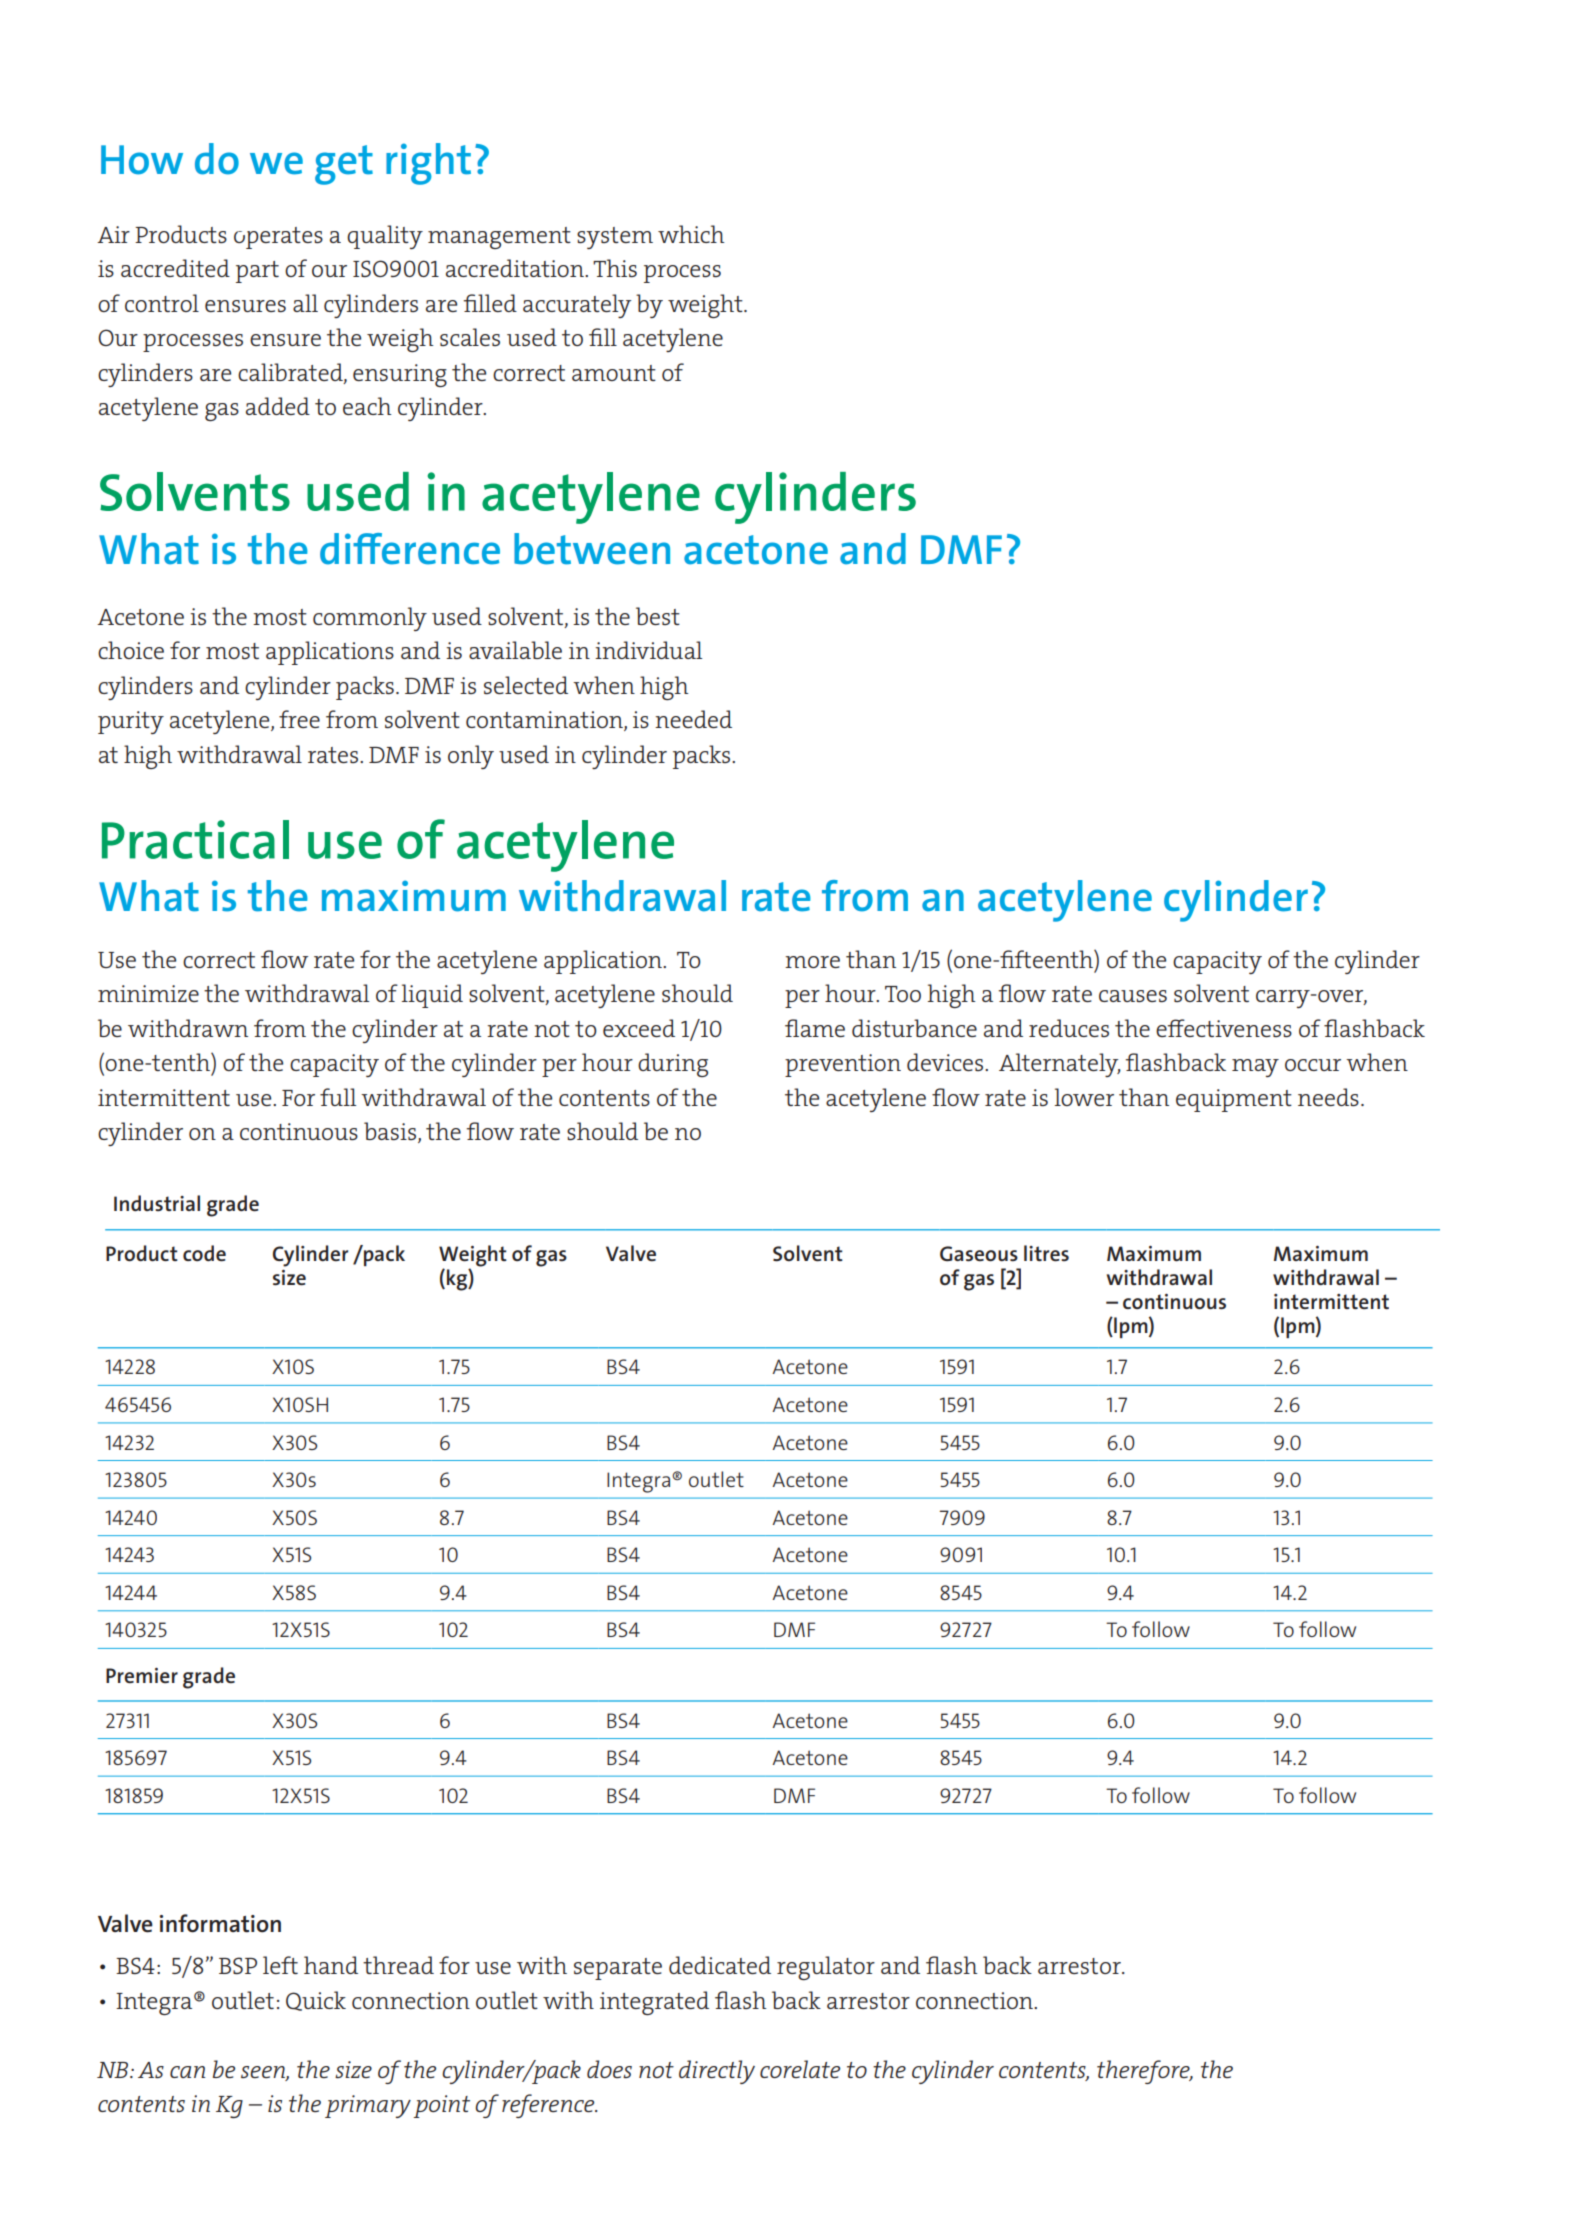  I want to click on part, so click(257, 272).
